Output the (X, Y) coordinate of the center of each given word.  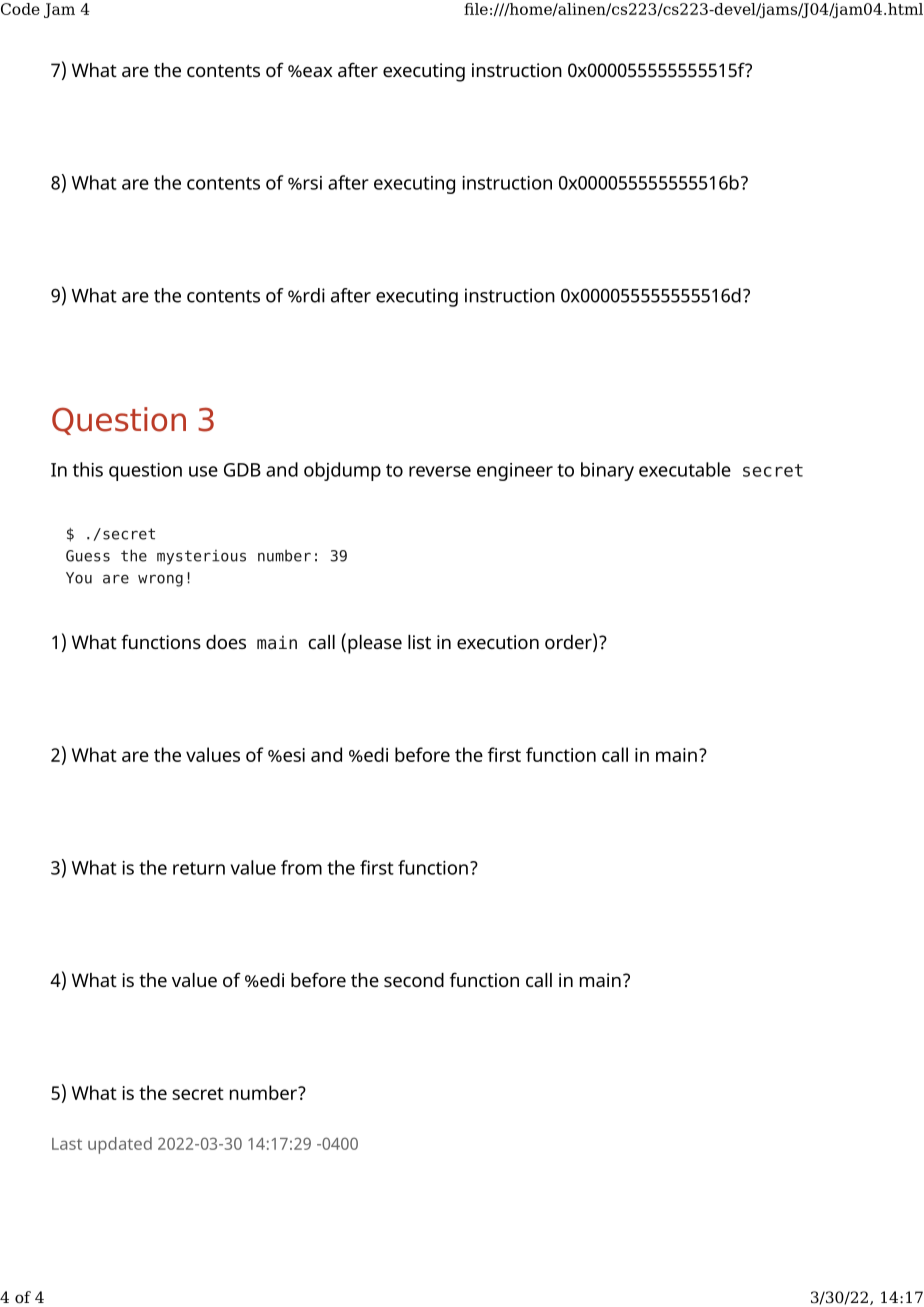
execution (498, 642)
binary (607, 471)
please (375, 644)
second (414, 980)
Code (20, 9)
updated (120, 1145)
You (79, 578)
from (301, 867)
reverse (440, 471)
